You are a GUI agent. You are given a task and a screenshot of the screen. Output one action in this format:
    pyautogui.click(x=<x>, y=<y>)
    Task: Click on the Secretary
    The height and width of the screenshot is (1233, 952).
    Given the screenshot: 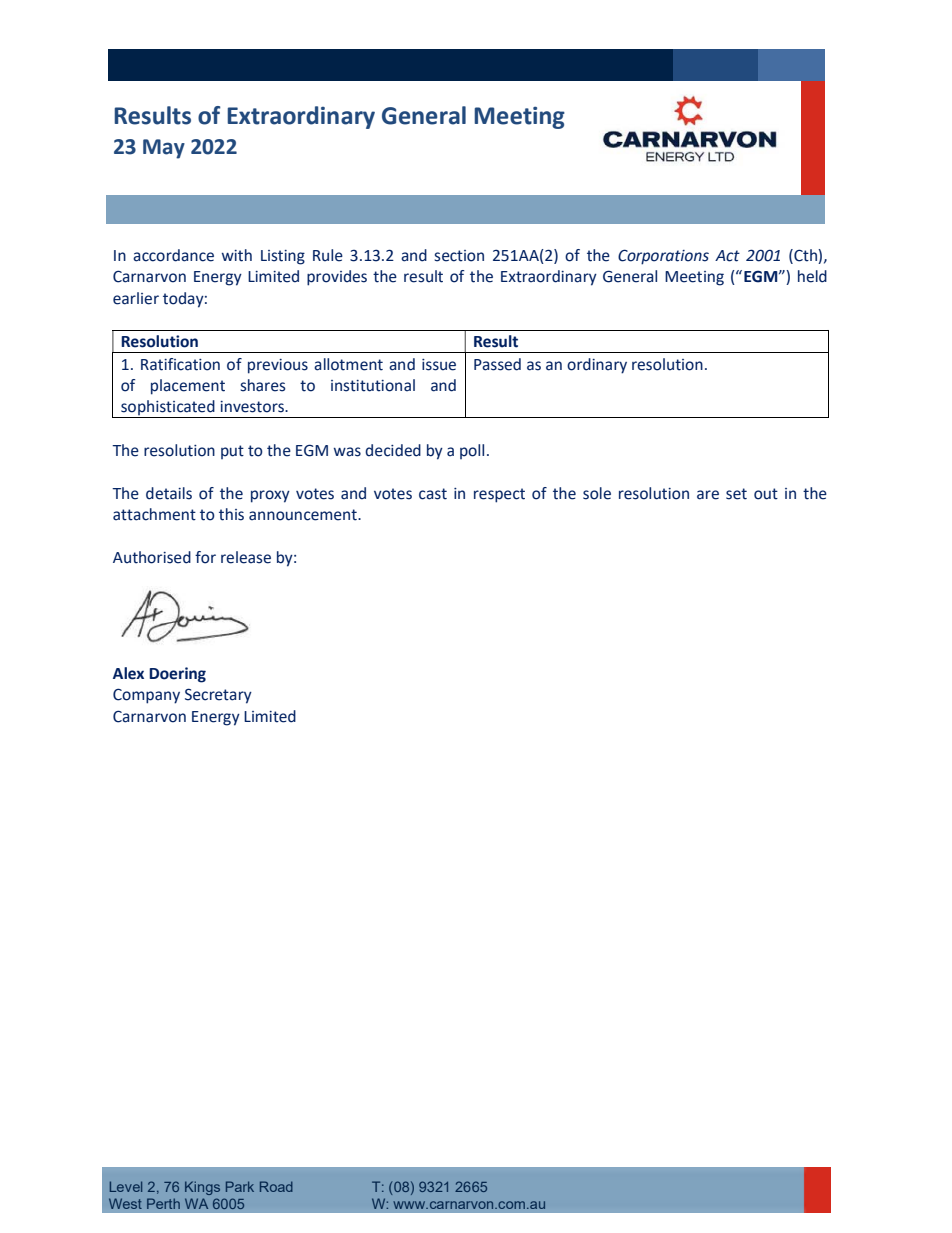 What is the action you would take?
    pyautogui.click(x=218, y=696)
